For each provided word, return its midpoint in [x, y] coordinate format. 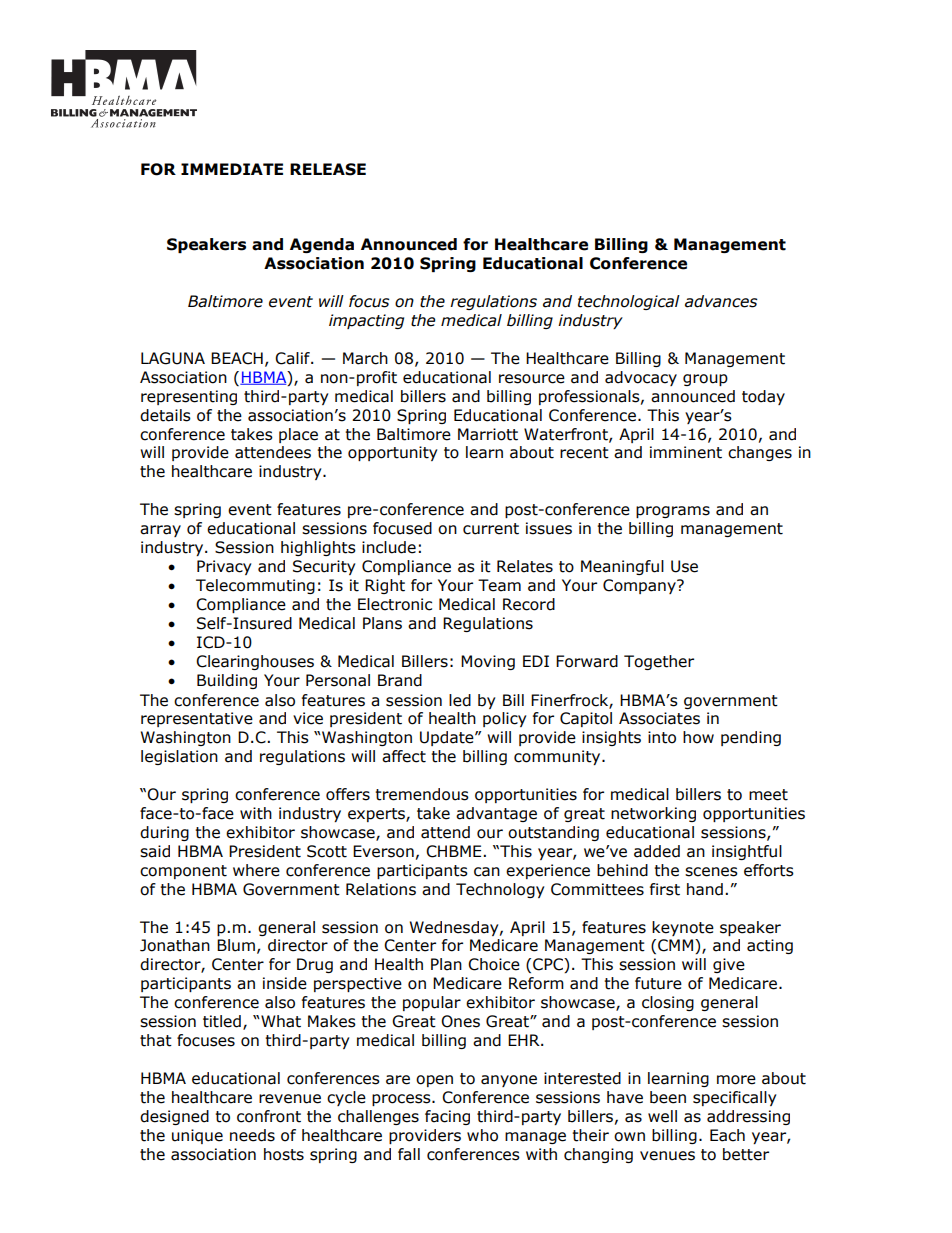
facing [447, 1117]
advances [721, 301]
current [491, 529]
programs [673, 512]
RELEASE [328, 169]
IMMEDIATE [232, 169]
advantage [496, 814]
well [662, 1116]
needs [252, 1135]
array [160, 531]
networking [653, 814]
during [164, 833]
